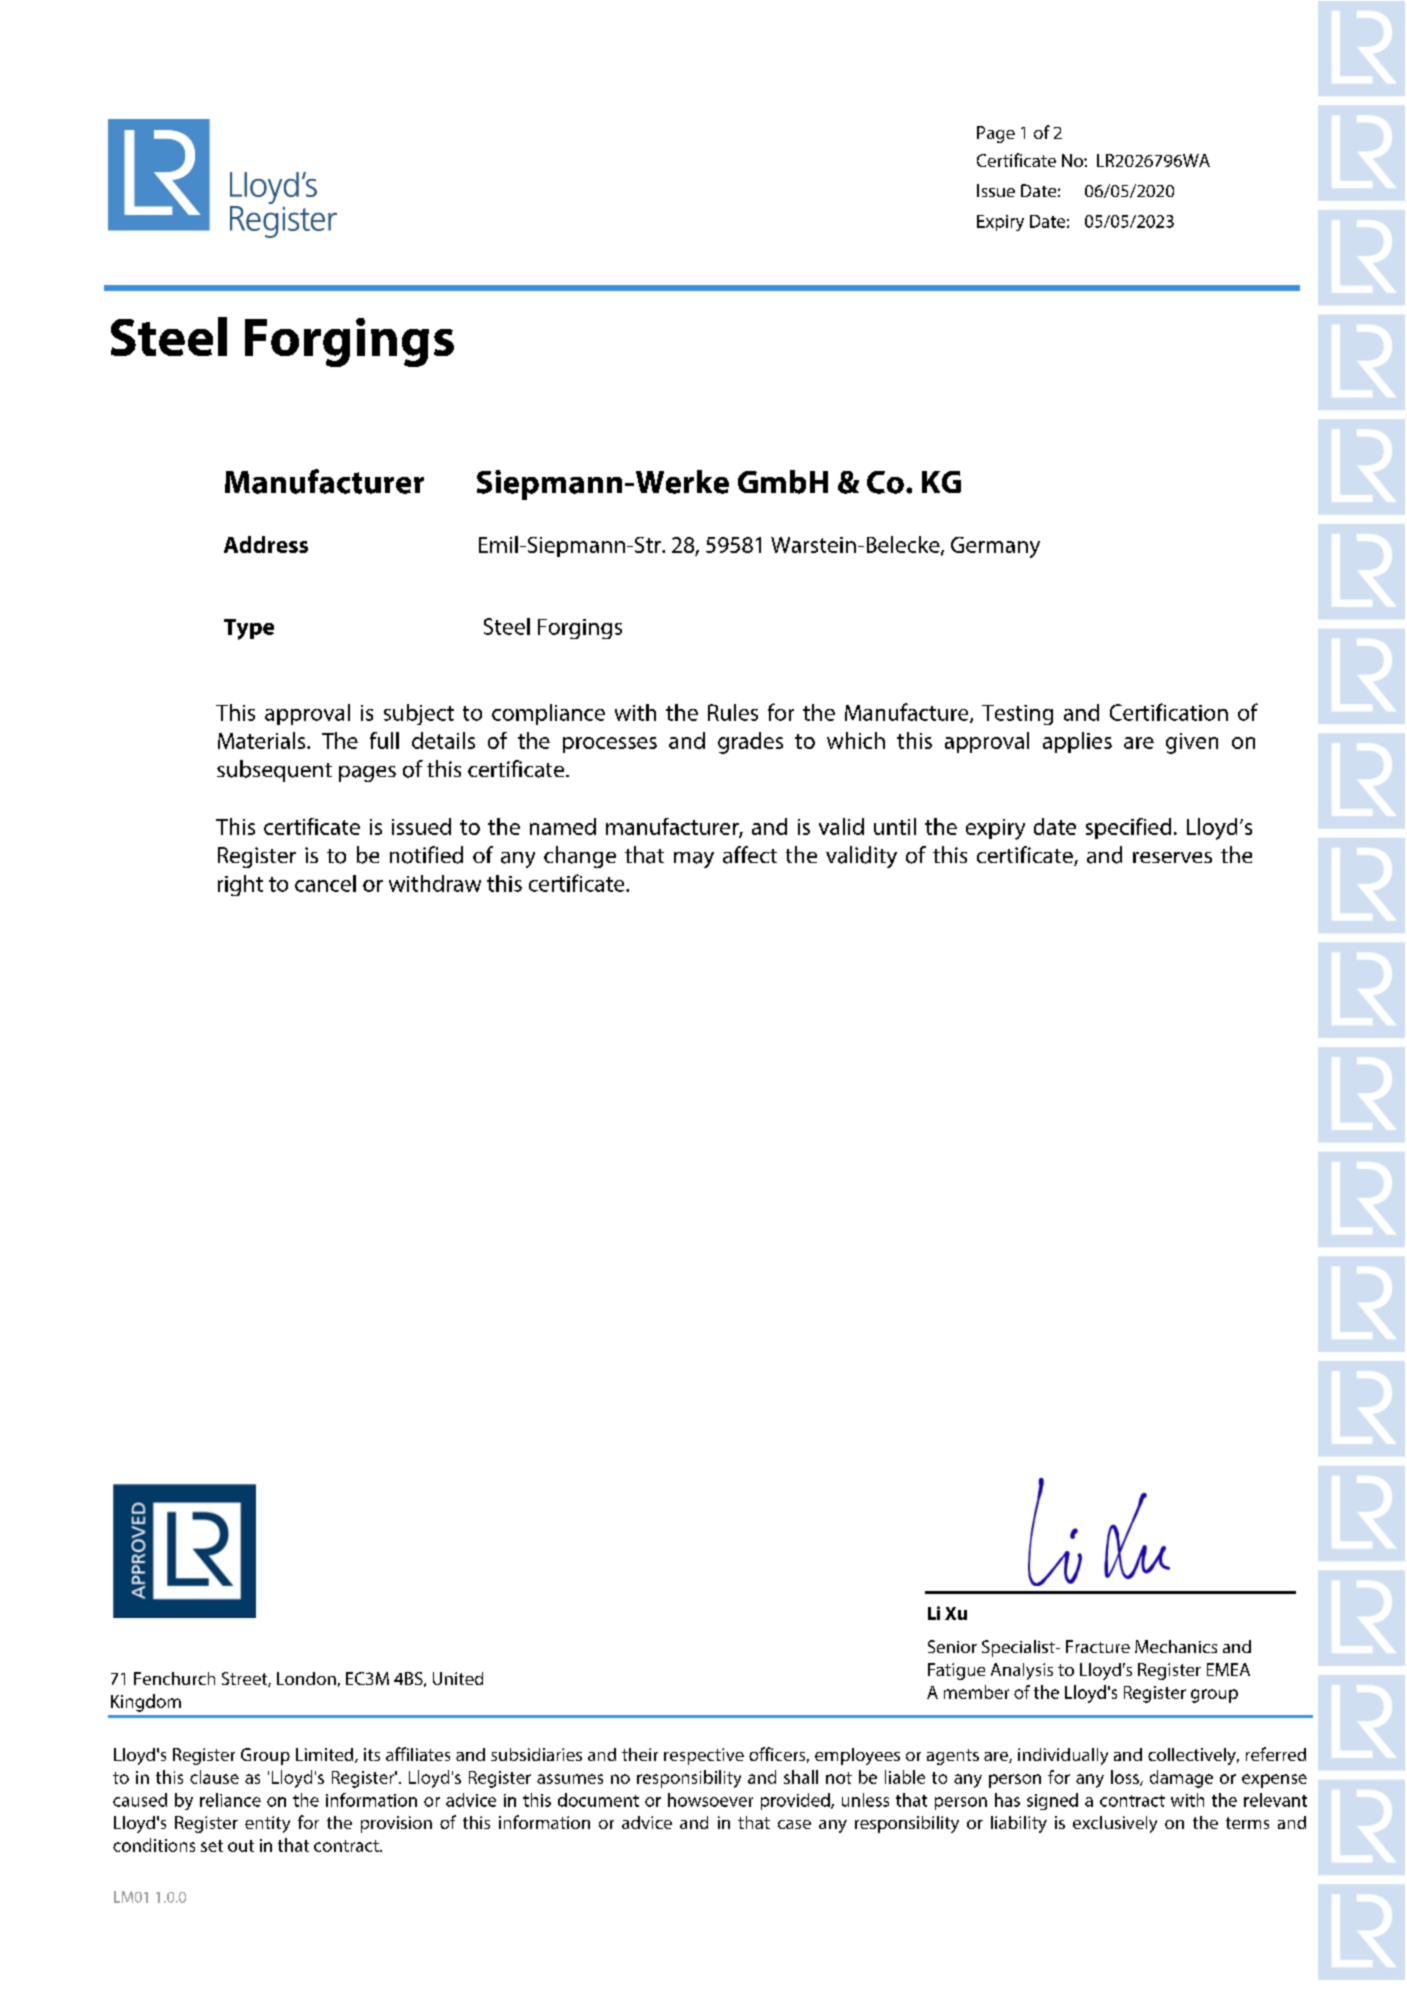 This page has width=1407, height=1990. Describe the element at coordinates (266, 544) in the page. I see `Address` at that location.
